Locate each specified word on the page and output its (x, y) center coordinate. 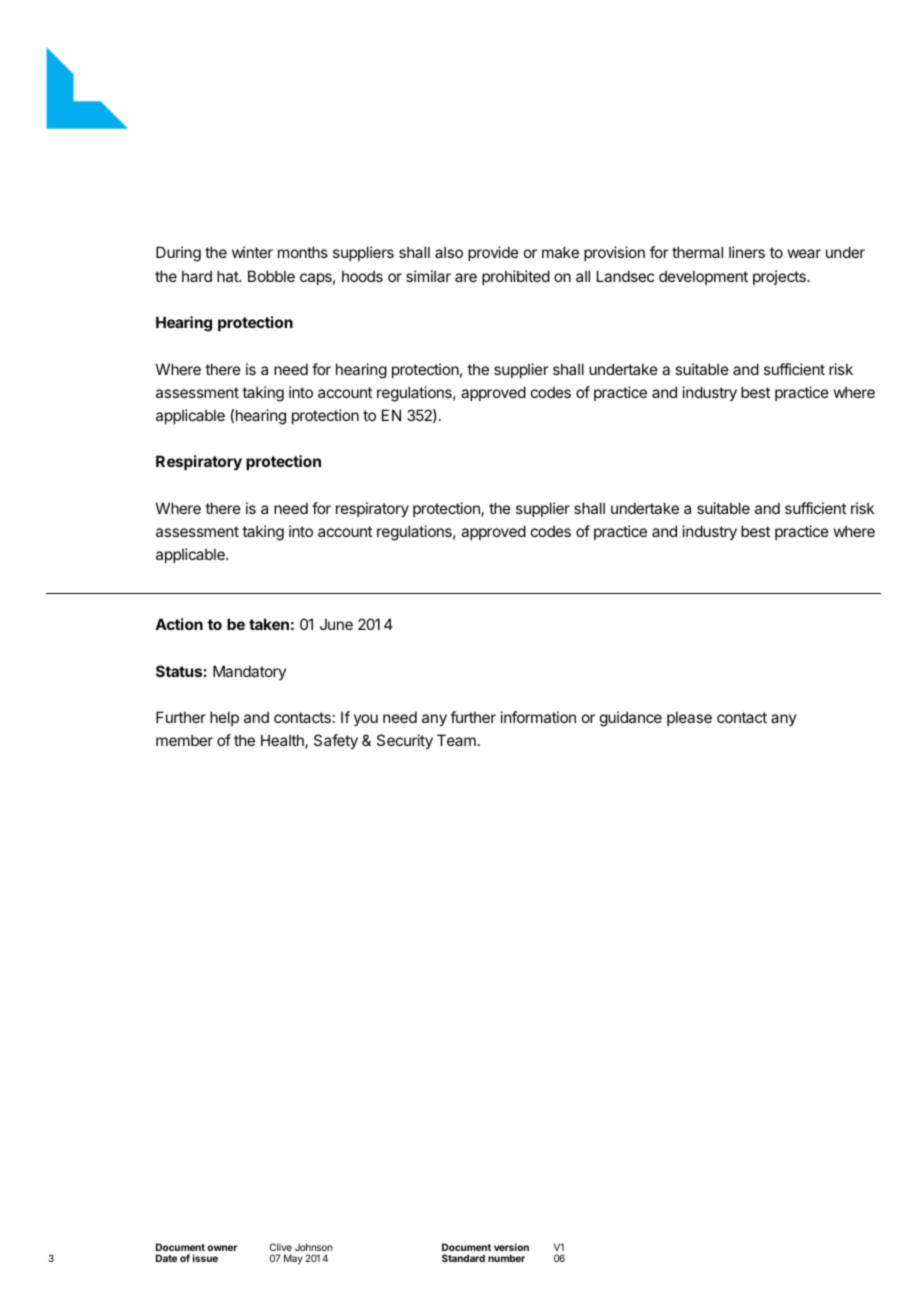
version (511, 1247)
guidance (631, 719)
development (703, 277)
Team (456, 740)
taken (269, 624)
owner (222, 1248)
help (224, 718)
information (538, 717)
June (336, 624)
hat (228, 276)
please (689, 718)
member (184, 740)
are (466, 277)
